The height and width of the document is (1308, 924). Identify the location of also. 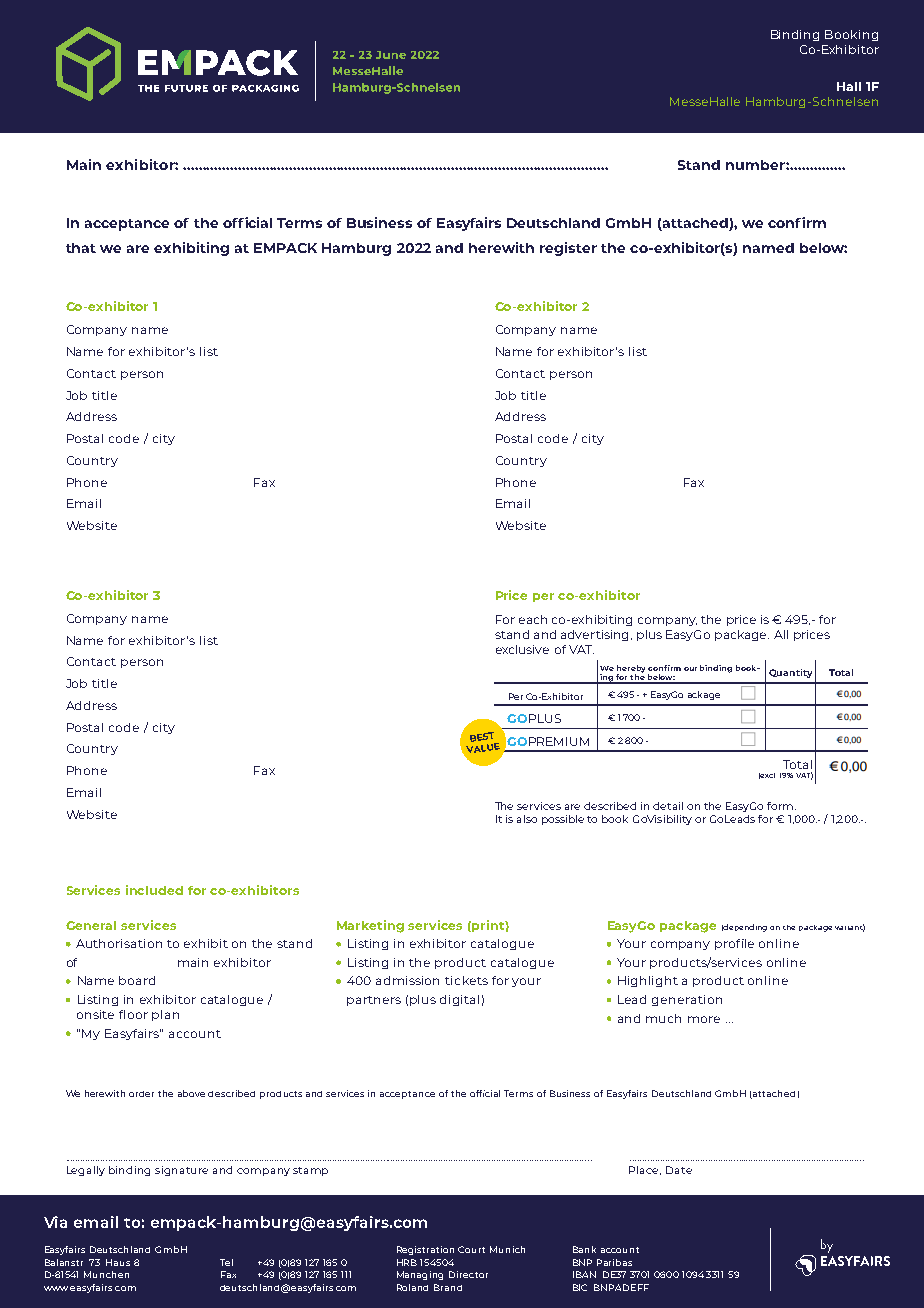
(527, 819).
